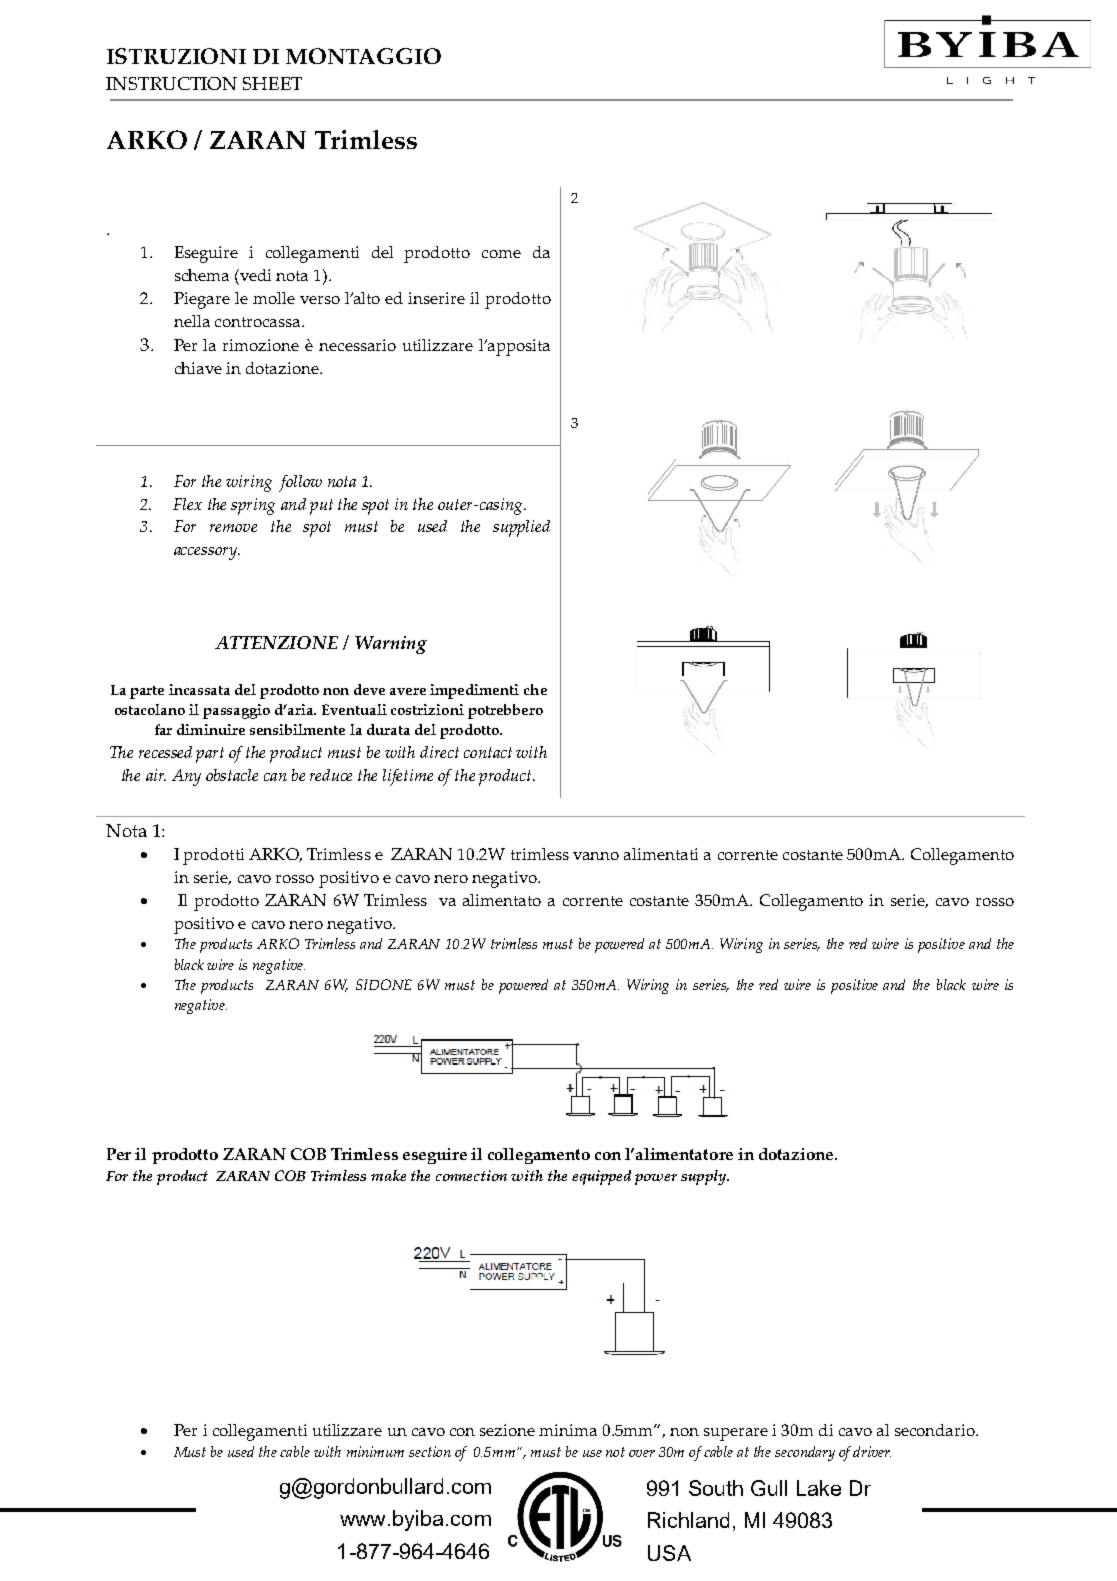 This image has height=1581, width=1117. Describe the element at coordinates (391, 645) in the image. I see `Warning` at that location.
